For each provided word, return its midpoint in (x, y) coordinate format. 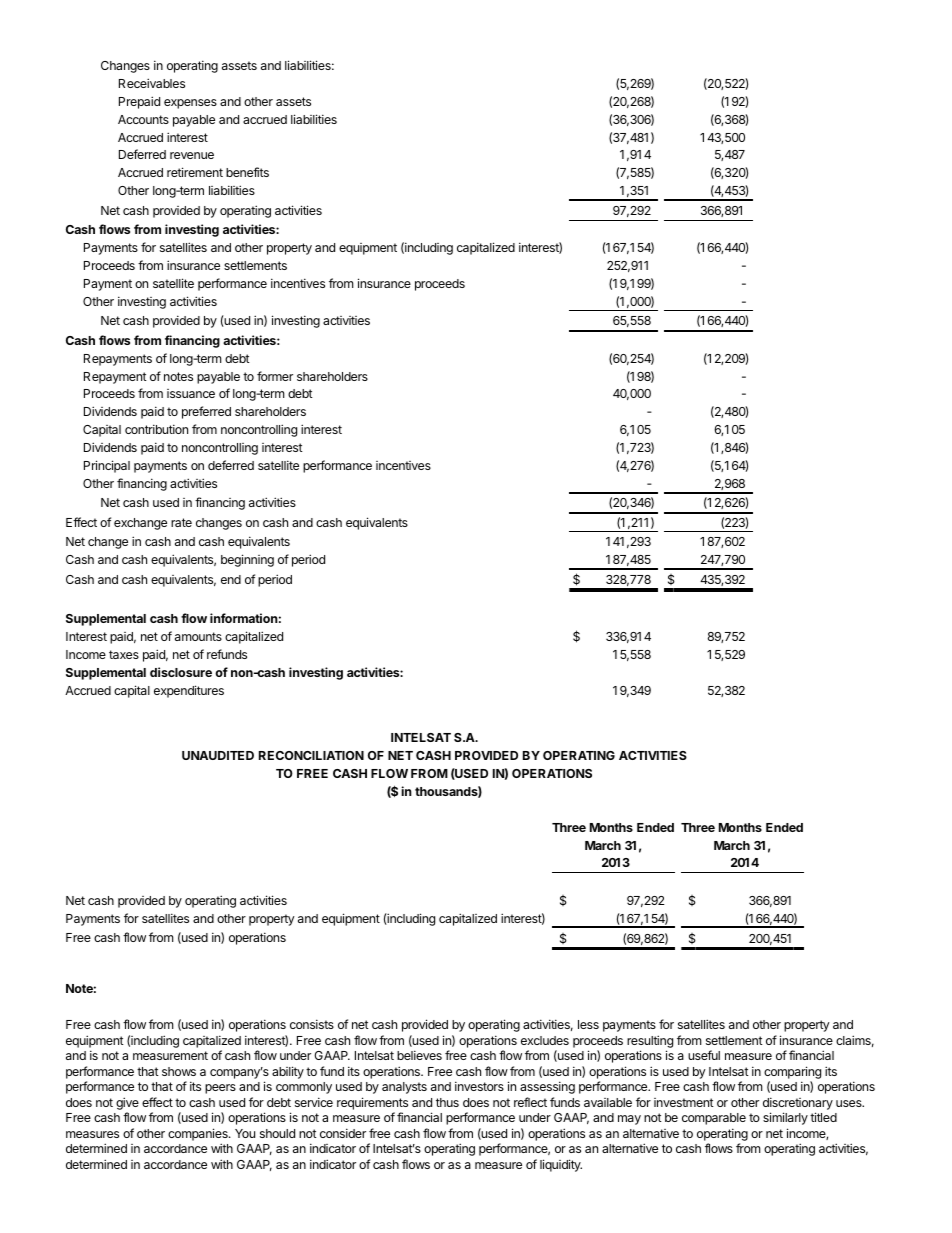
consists (312, 1024)
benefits (247, 172)
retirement (195, 172)
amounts (198, 636)
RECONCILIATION (311, 755)
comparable (714, 1119)
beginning (247, 560)
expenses (190, 104)
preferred (206, 412)
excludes (545, 1040)
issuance (191, 393)
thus (447, 1102)
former (275, 376)
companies (199, 1134)
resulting (650, 1041)
